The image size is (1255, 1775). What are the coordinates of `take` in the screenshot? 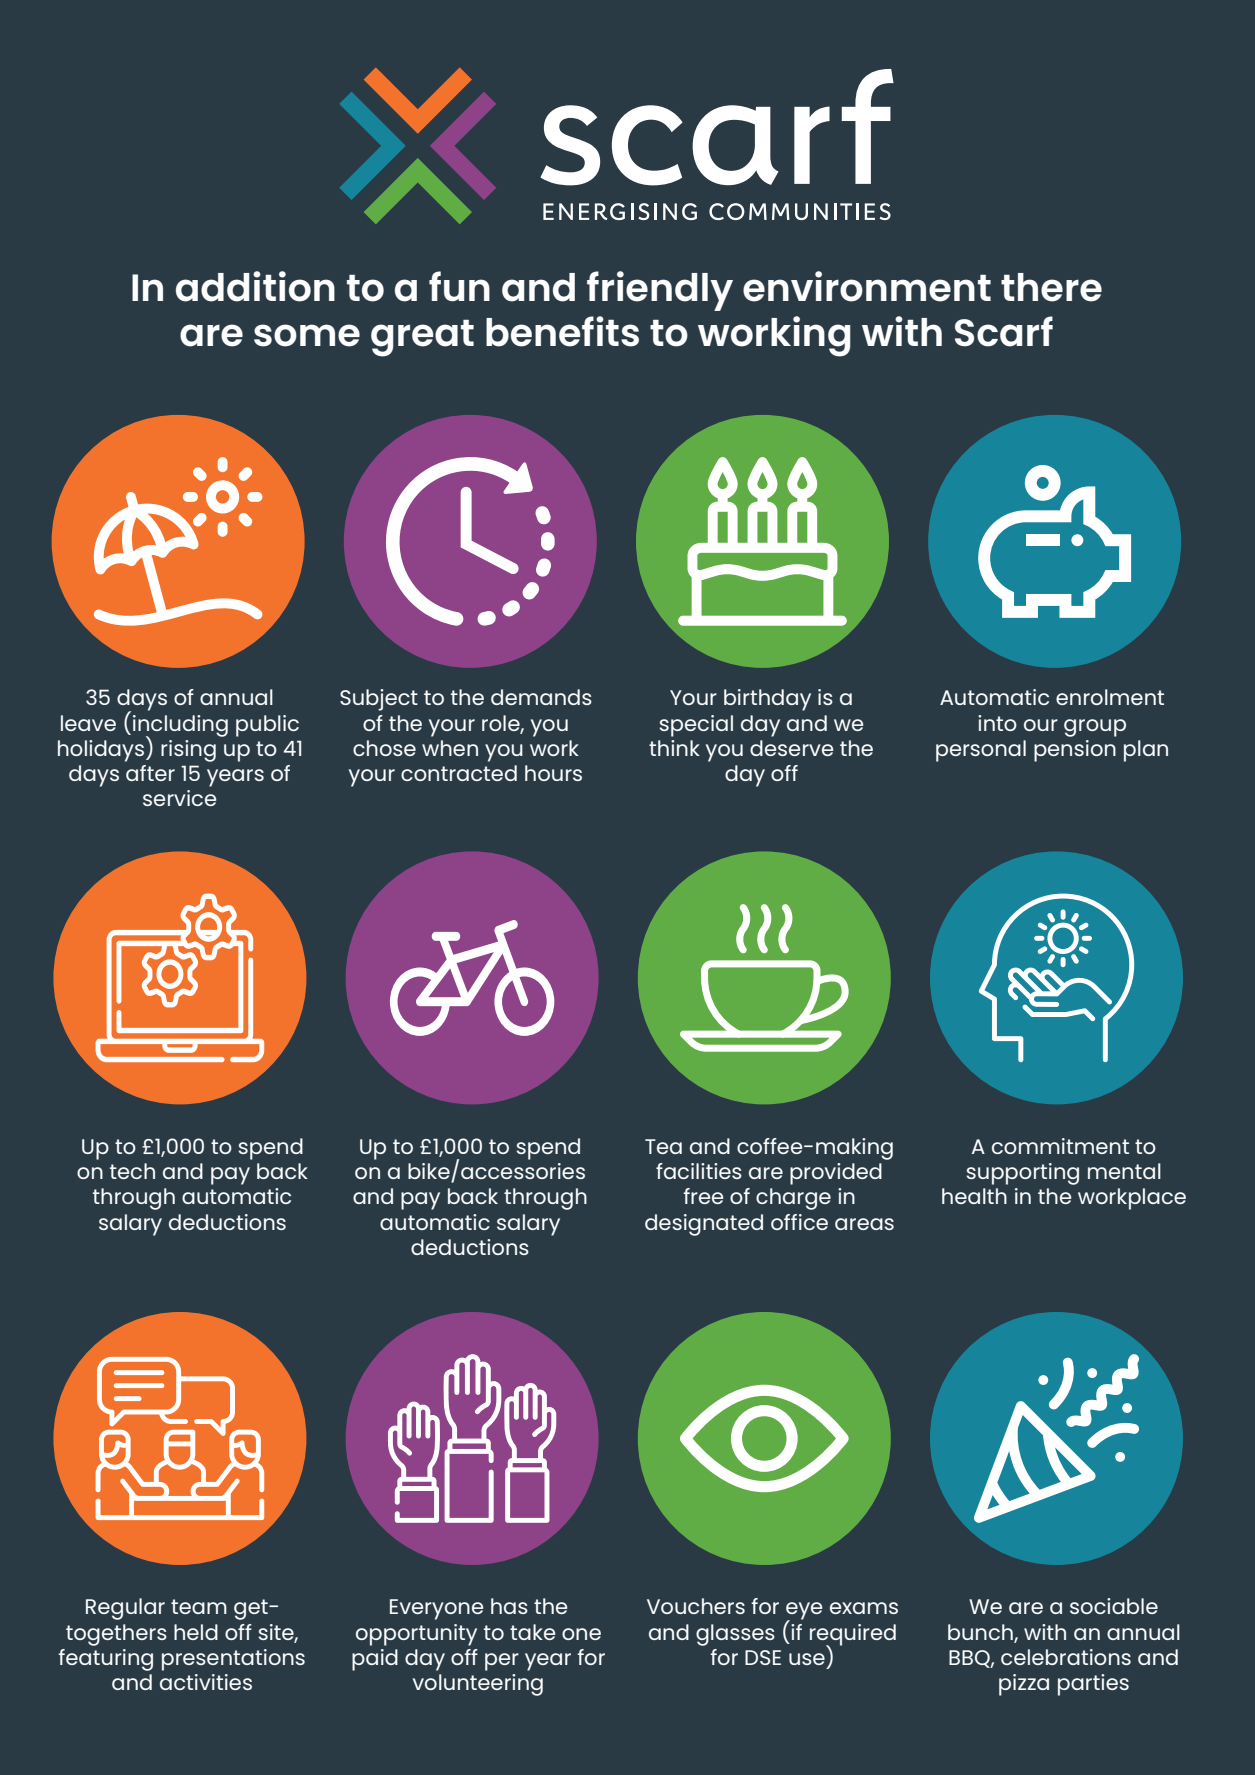 It's located at (532, 1632).
